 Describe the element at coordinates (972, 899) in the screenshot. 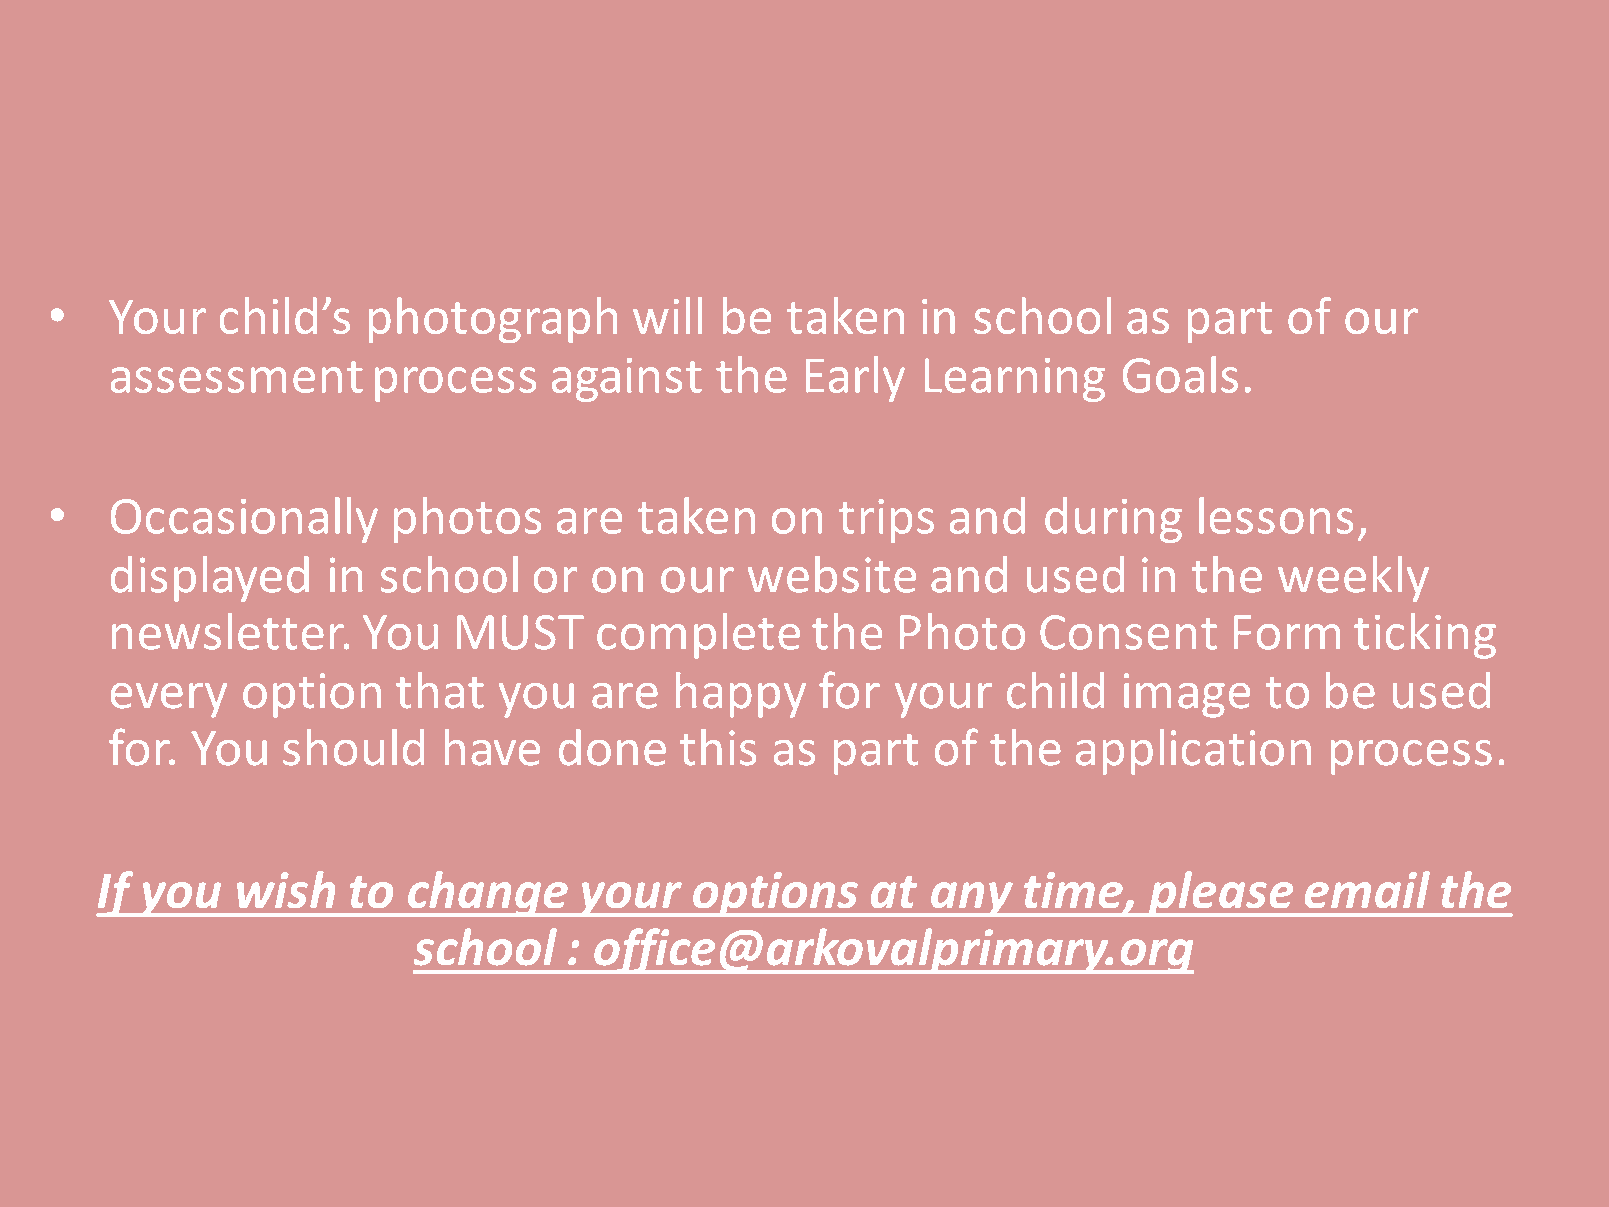

I see `any` at that location.
